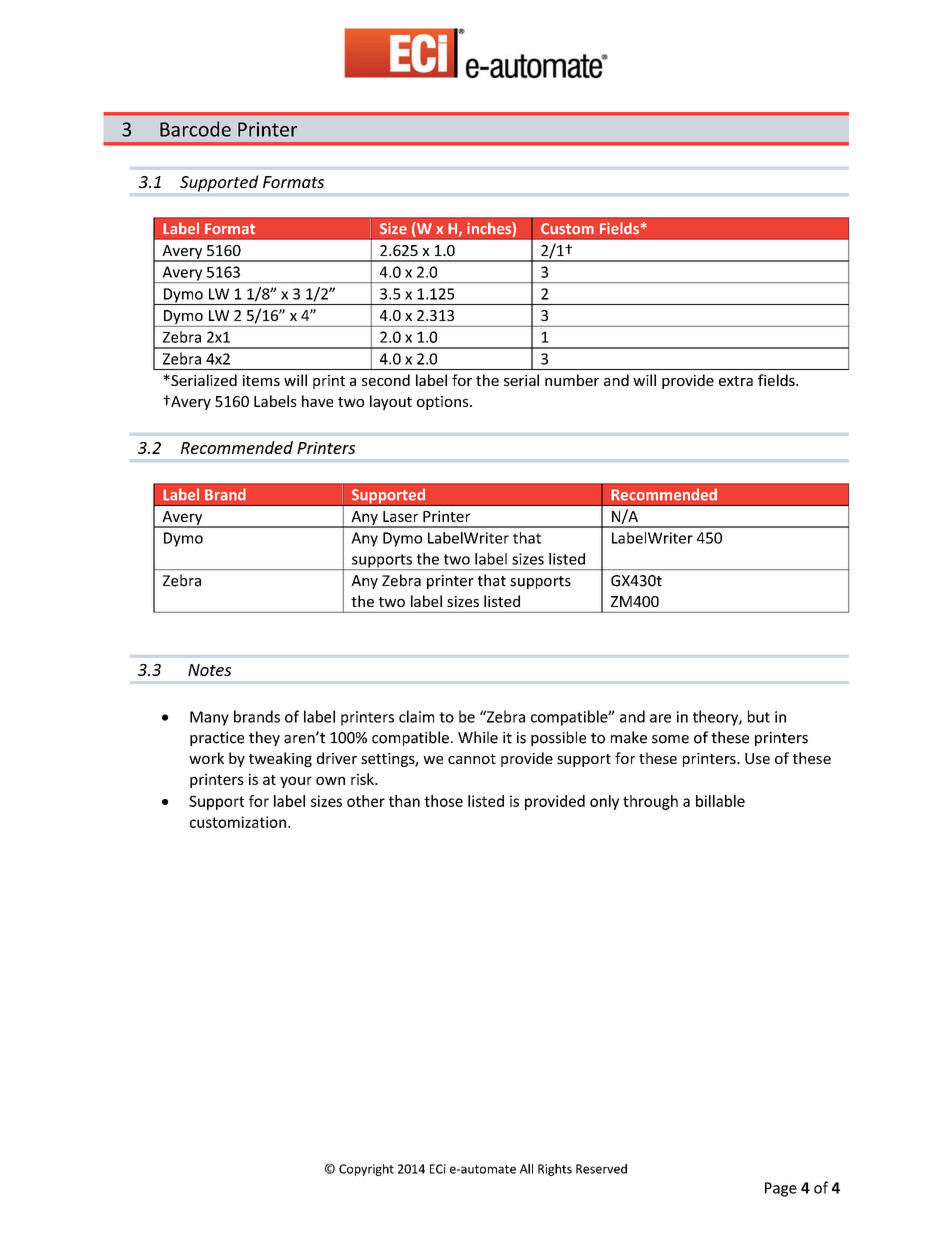  Describe the element at coordinates (526, 1169) in the screenshot. I see `All` at that location.
